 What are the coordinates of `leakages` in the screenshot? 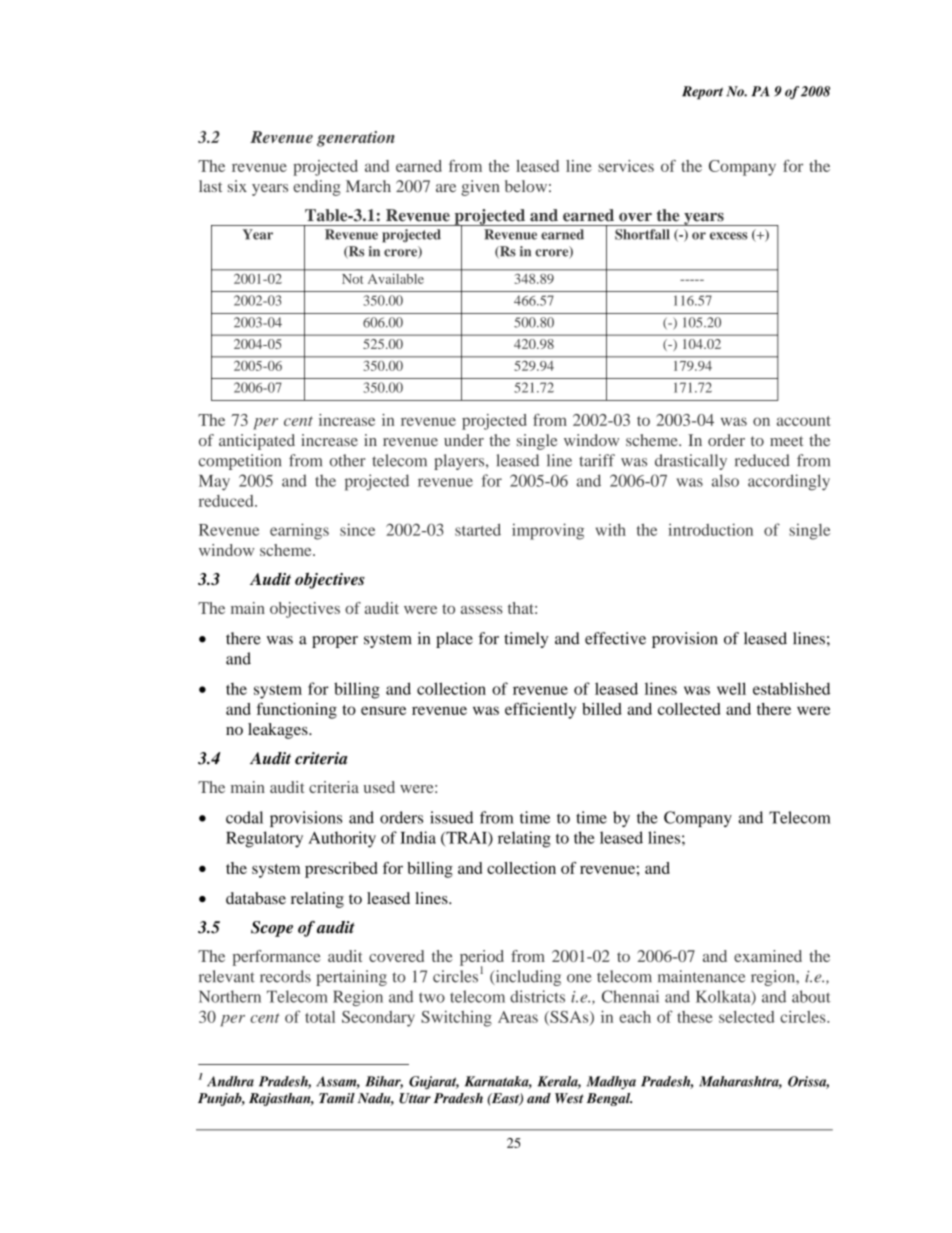 It's located at (279, 731).
